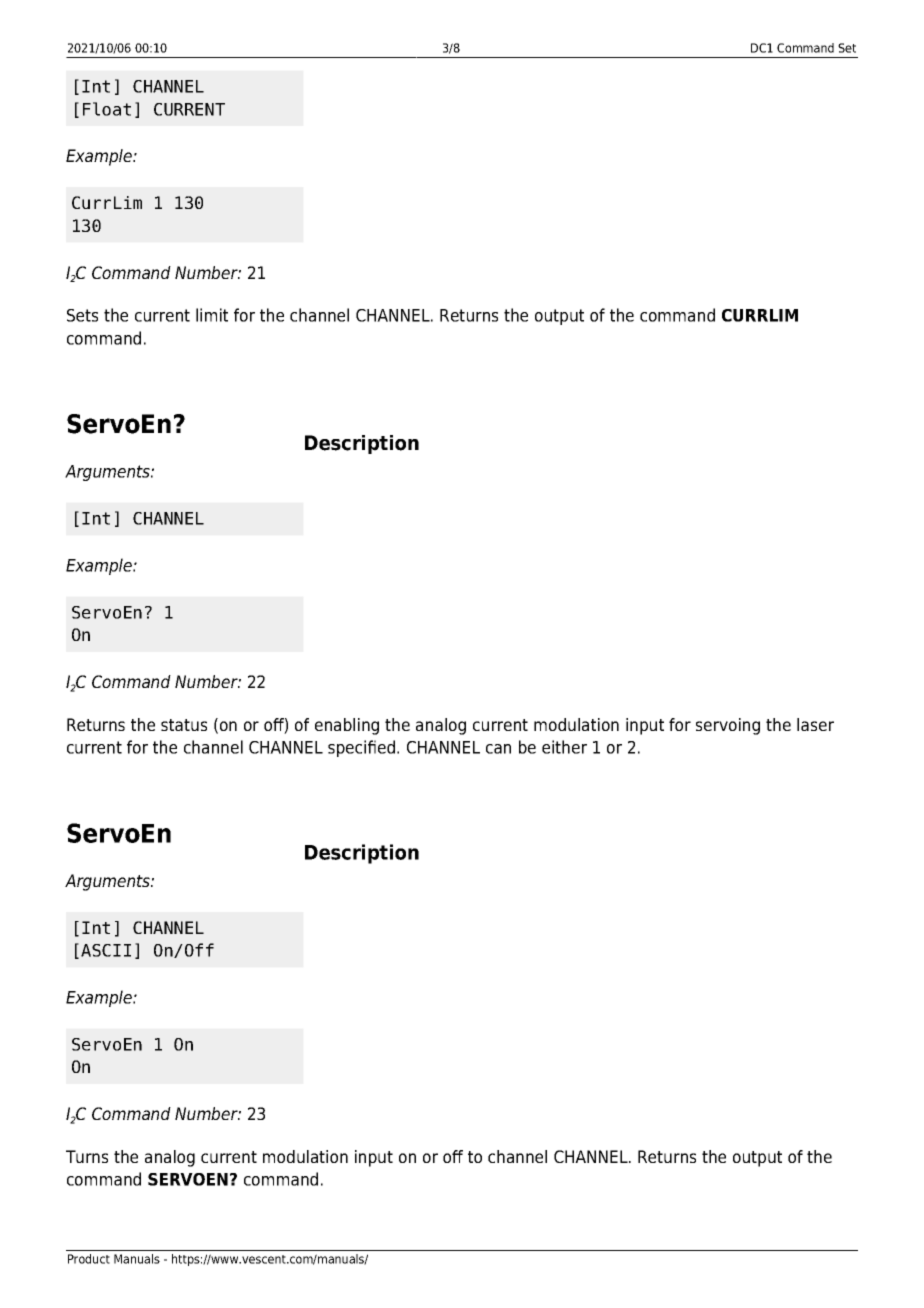 This document has height=1308, width=924. I want to click on laser, so click(815, 724).
